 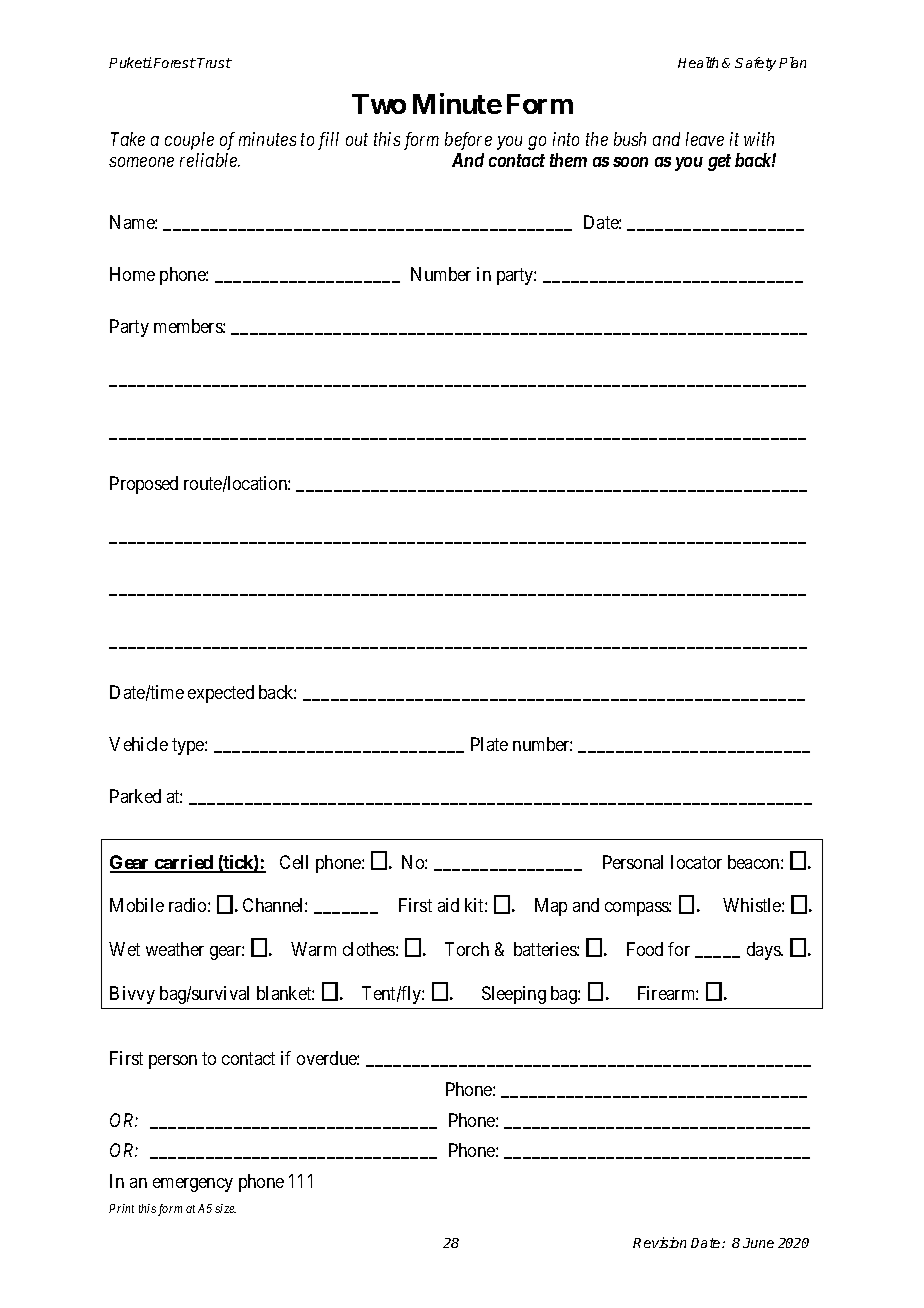 What do you see at coordinates (489, 744) in the screenshot?
I see `Plate` at bounding box center [489, 744].
